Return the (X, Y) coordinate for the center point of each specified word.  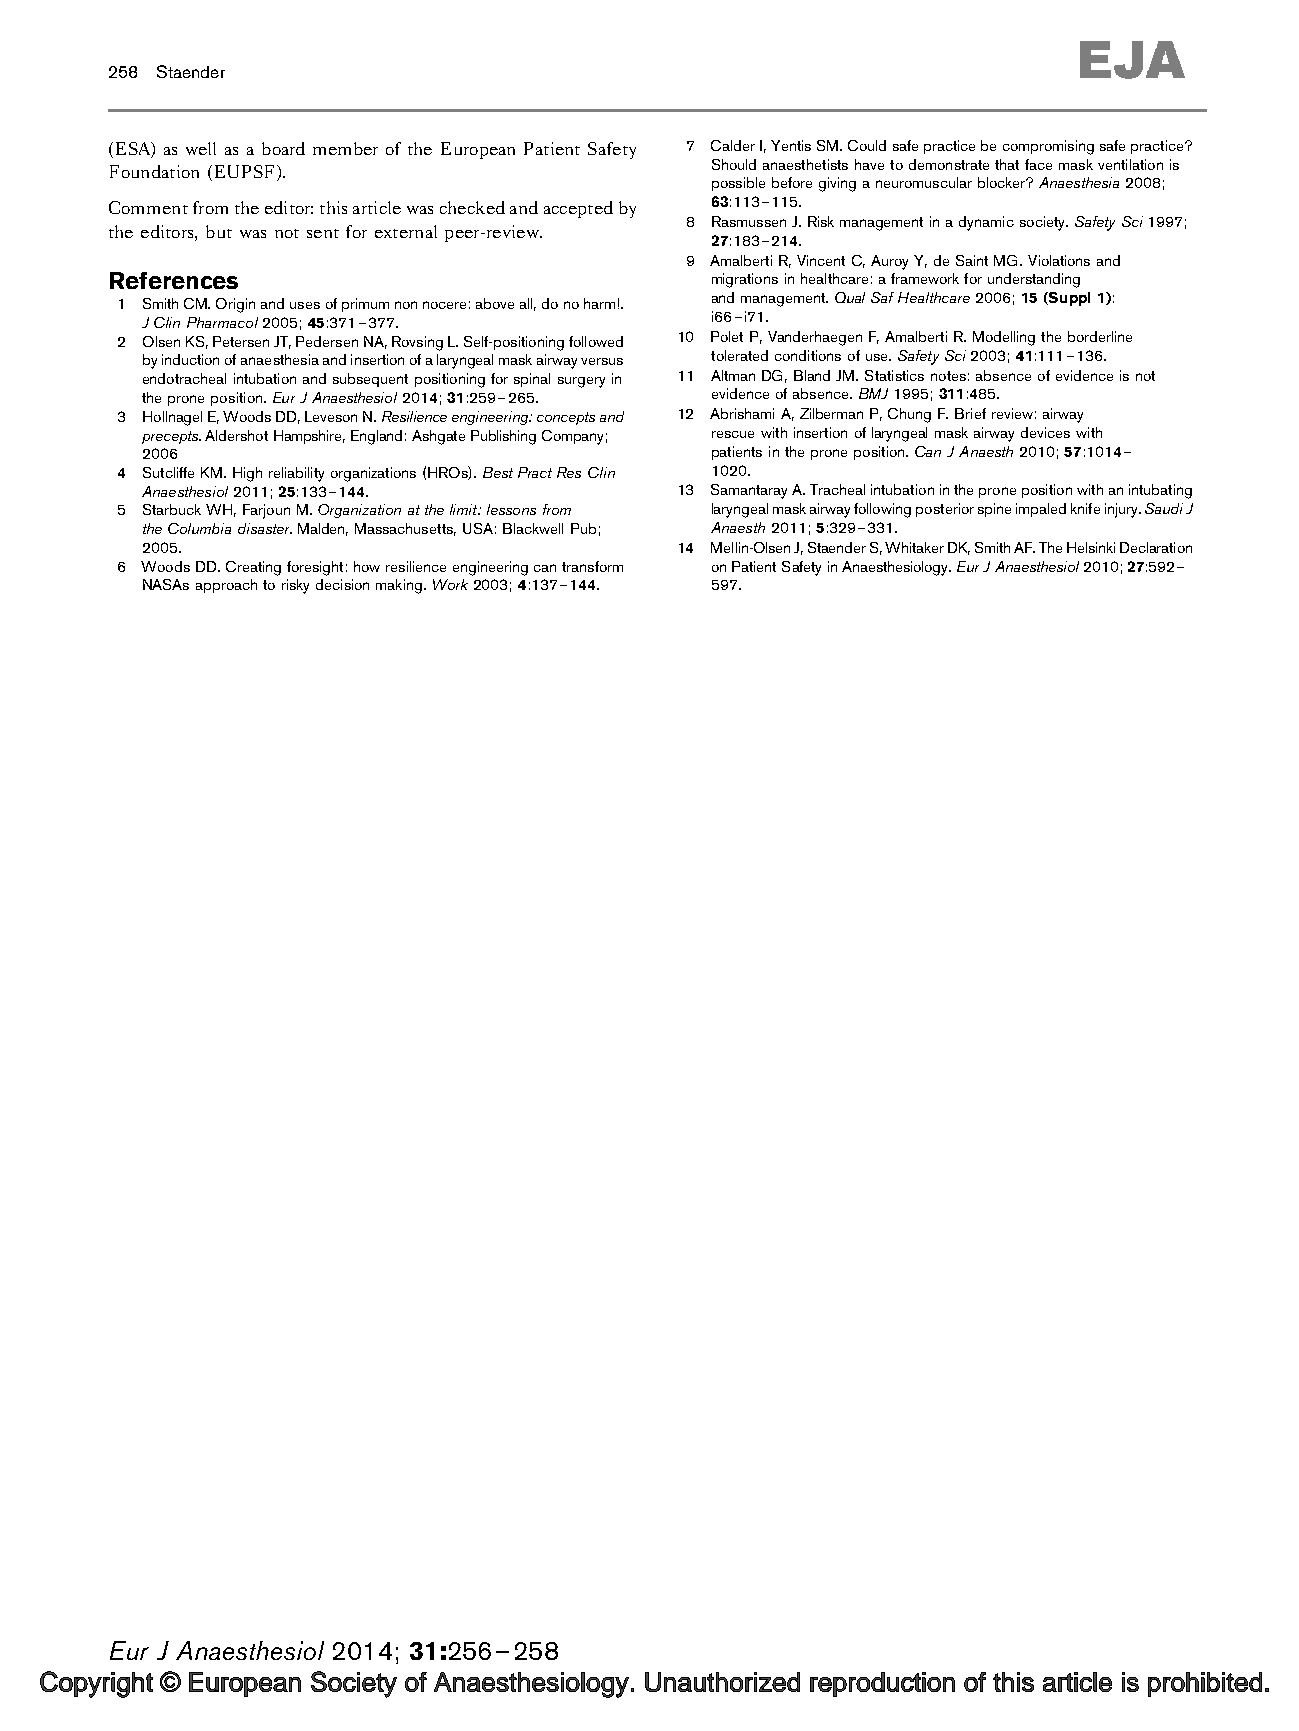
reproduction (882, 1684)
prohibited (1205, 1684)
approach (226, 586)
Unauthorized (722, 1682)
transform (592, 566)
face (1038, 164)
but (219, 231)
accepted (578, 209)
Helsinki (1091, 547)
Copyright (96, 1684)
